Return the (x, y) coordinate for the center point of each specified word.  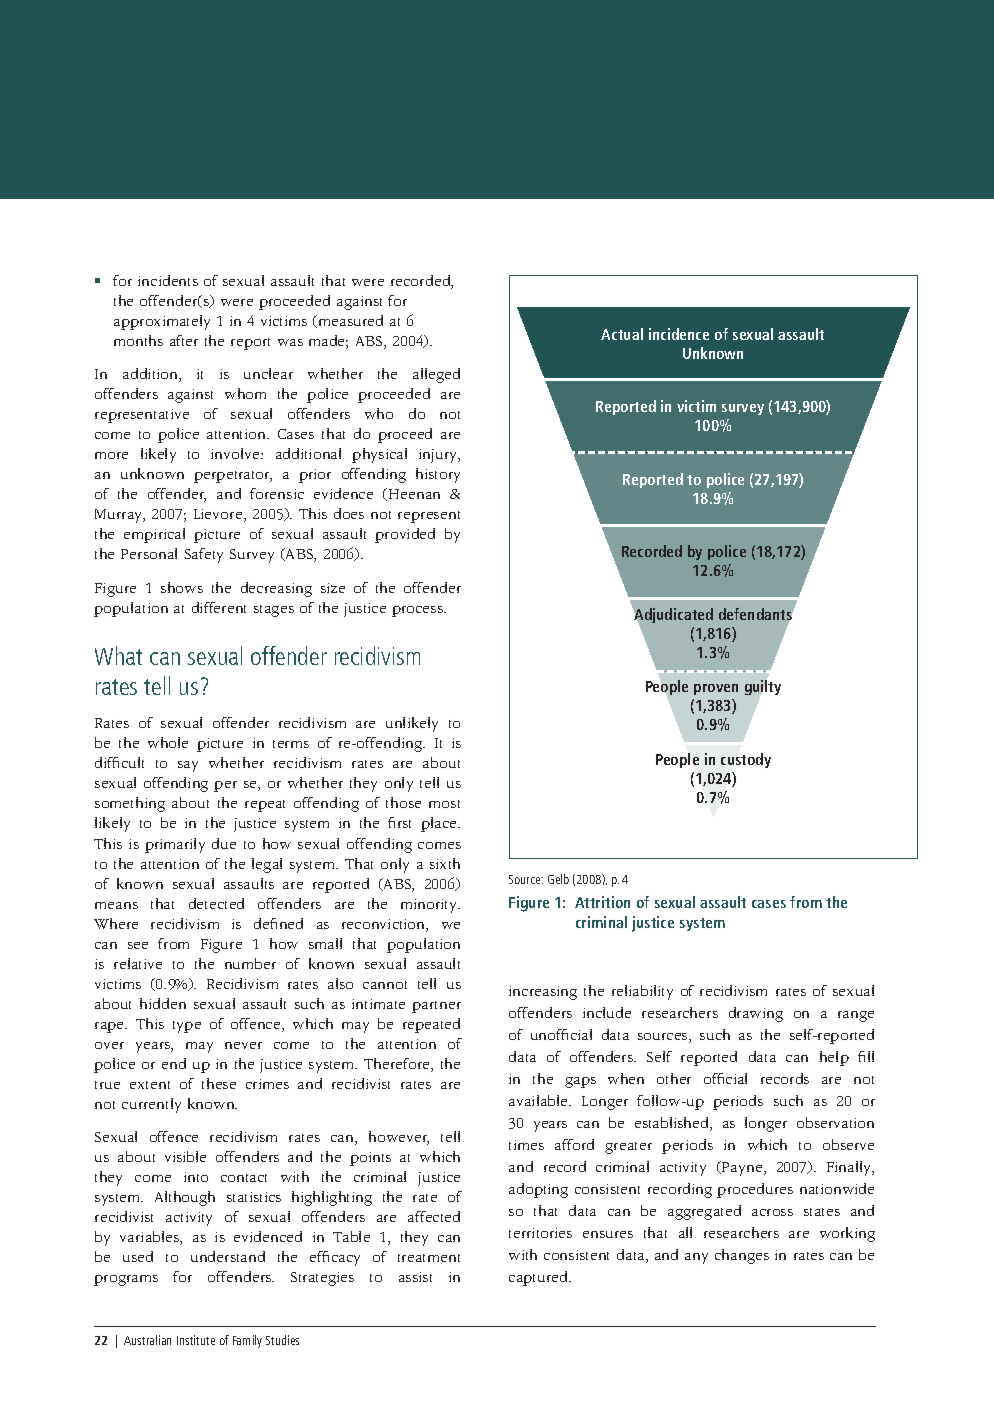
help (834, 1058)
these (219, 1083)
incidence (679, 334)
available (540, 1100)
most (444, 804)
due (224, 843)
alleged (436, 375)
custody (746, 760)
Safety (204, 555)
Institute (196, 1340)
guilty (763, 687)
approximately (162, 322)
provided (405, 535)
